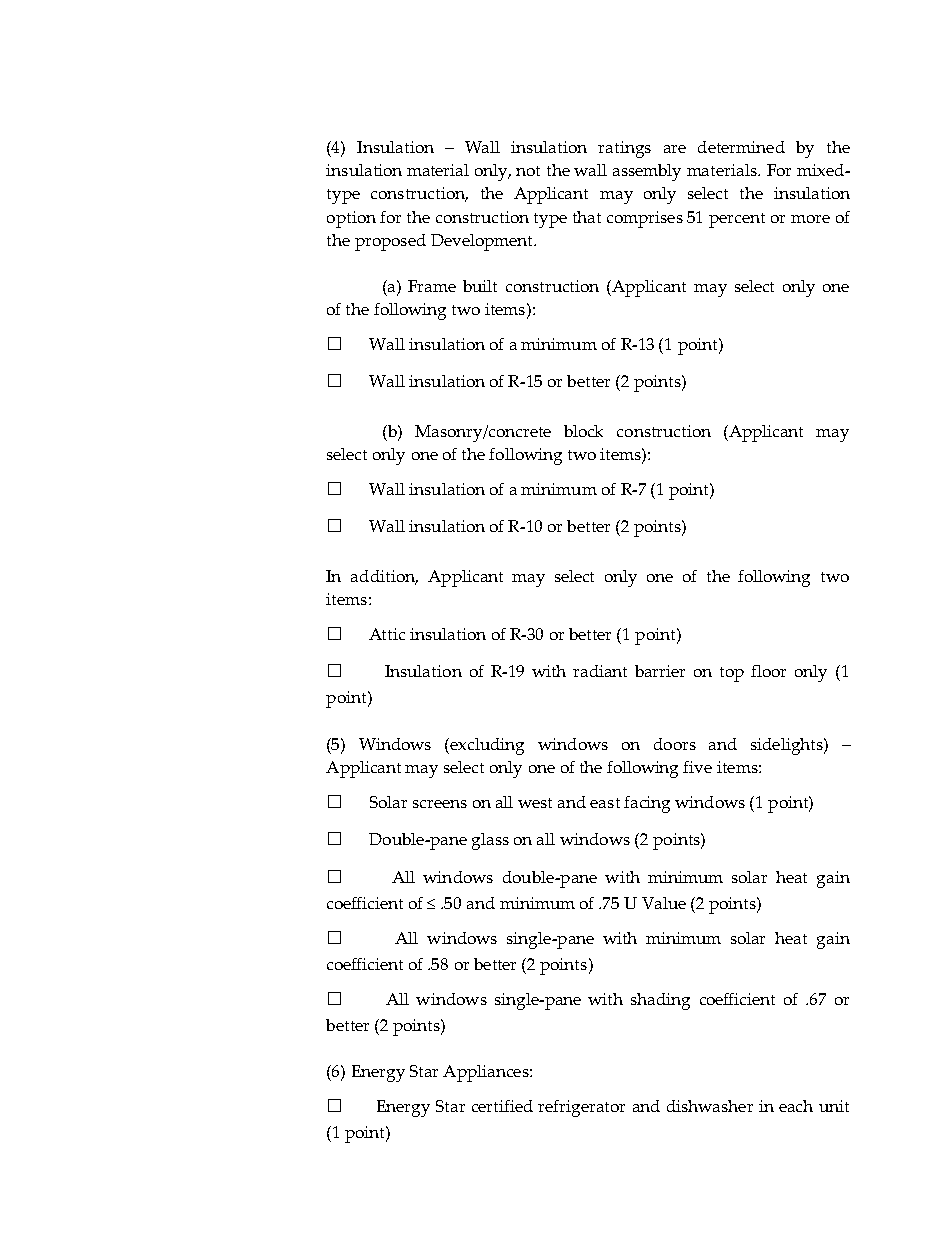 This screenshot has height=1233, width=952. I want to click on ratings, so click(624, 149).
